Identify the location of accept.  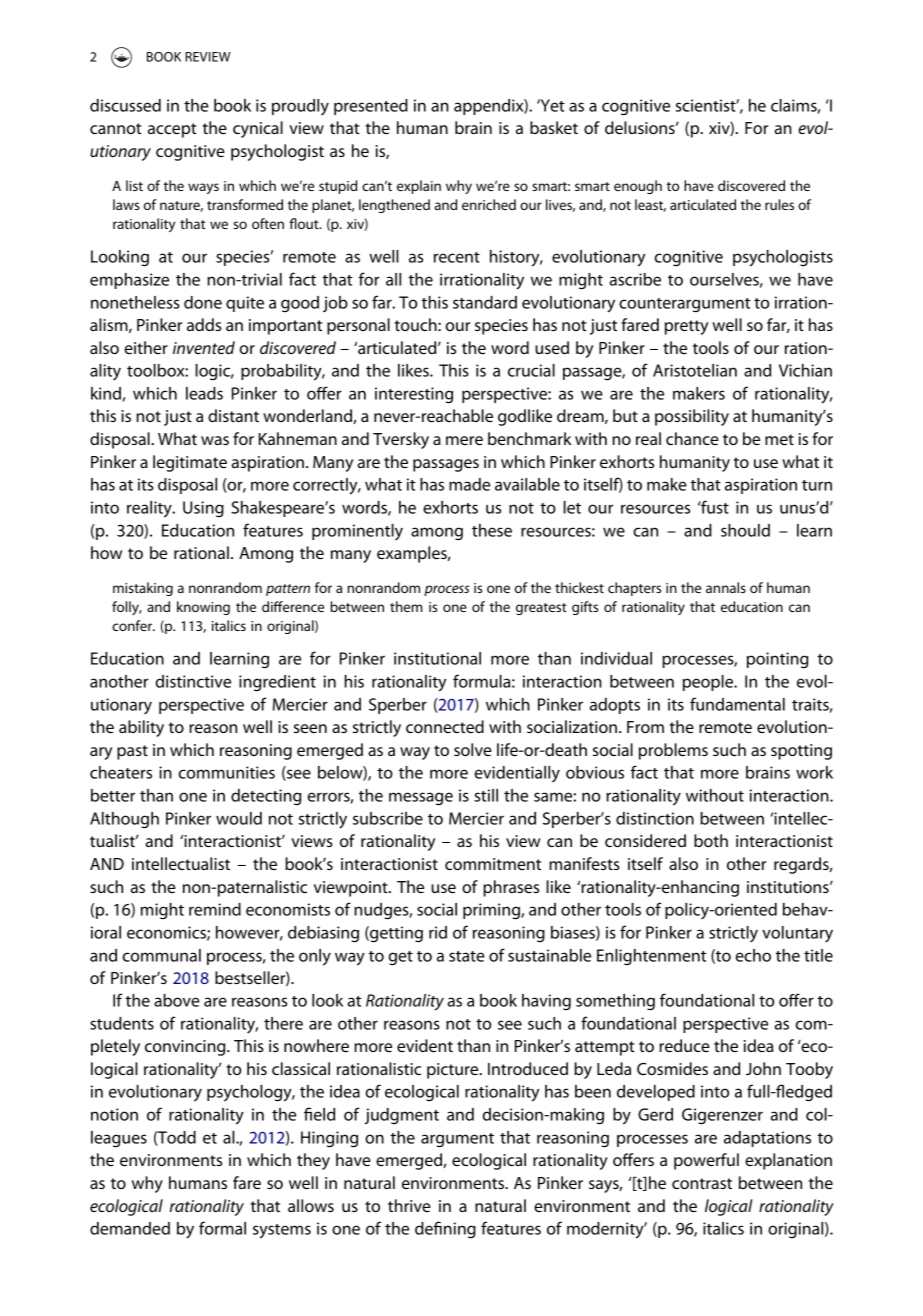
(172, 130).
